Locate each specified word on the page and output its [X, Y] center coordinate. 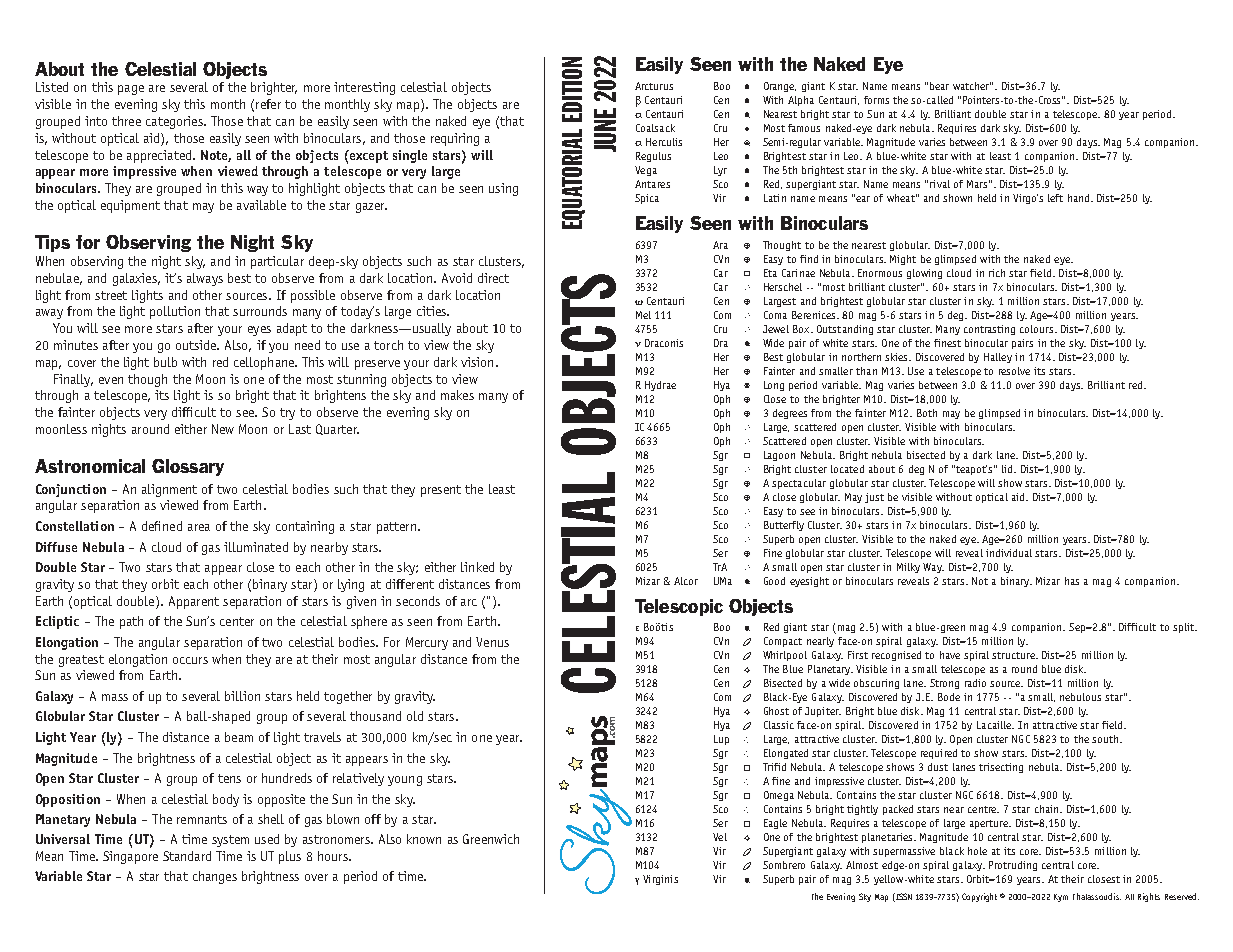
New [223, 429]
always [205, 279]
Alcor [686, 581]
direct [493, 278]
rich [997, 273]
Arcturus [654, 86]
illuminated [256, 547]
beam [239, 737]
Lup [721, 740]
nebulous [1080, 697]
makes [457, 395]
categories [175, 122]
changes [215, 877]
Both [927, 413]
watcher [972, 86]
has [1072, 581]
